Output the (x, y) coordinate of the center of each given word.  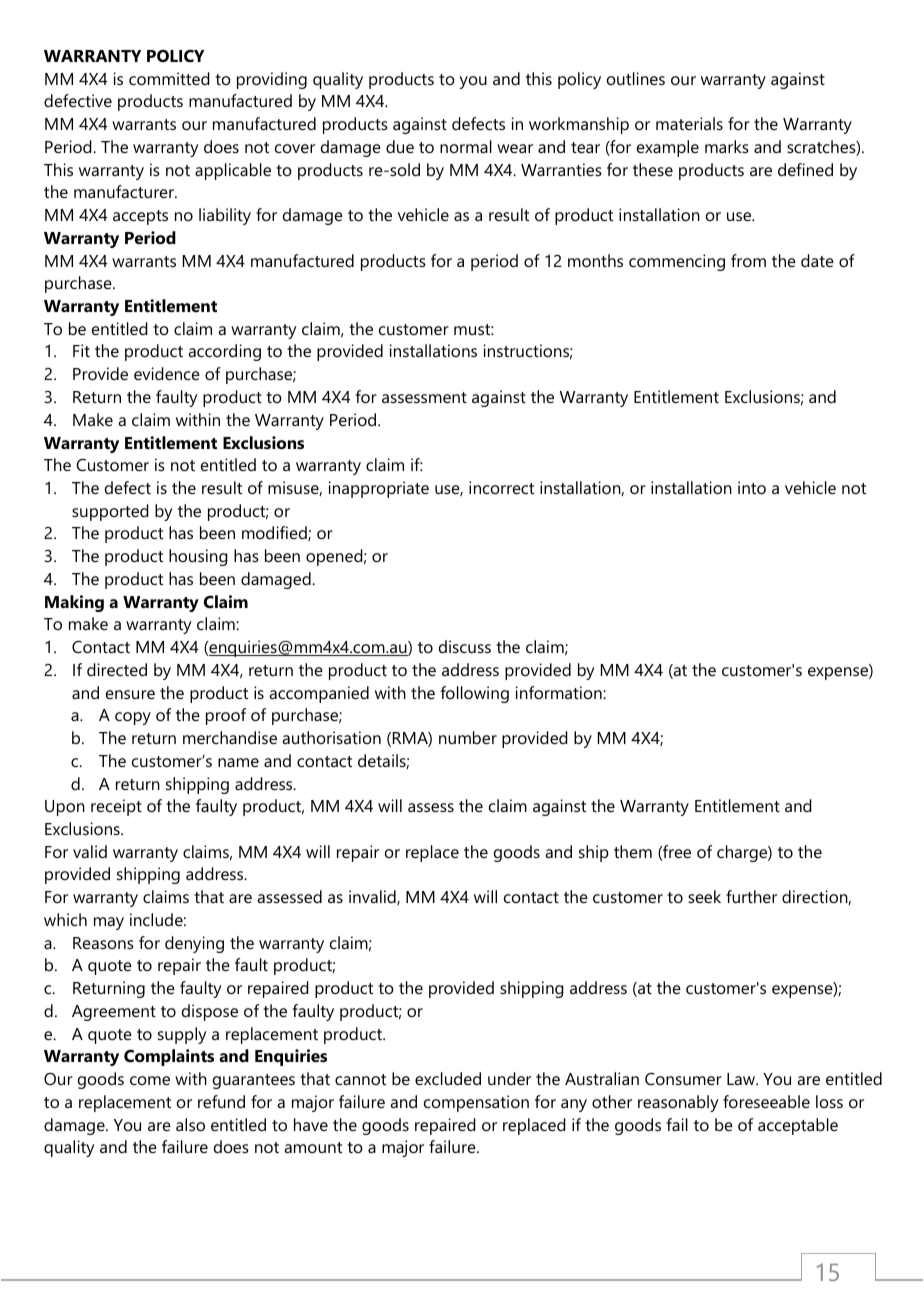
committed (169, 78)
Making (74, 603)
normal (466, 146)
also (190, 1124)
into (752, 487)
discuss (465, 646)
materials (689, 123)
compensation (476, 1103)
